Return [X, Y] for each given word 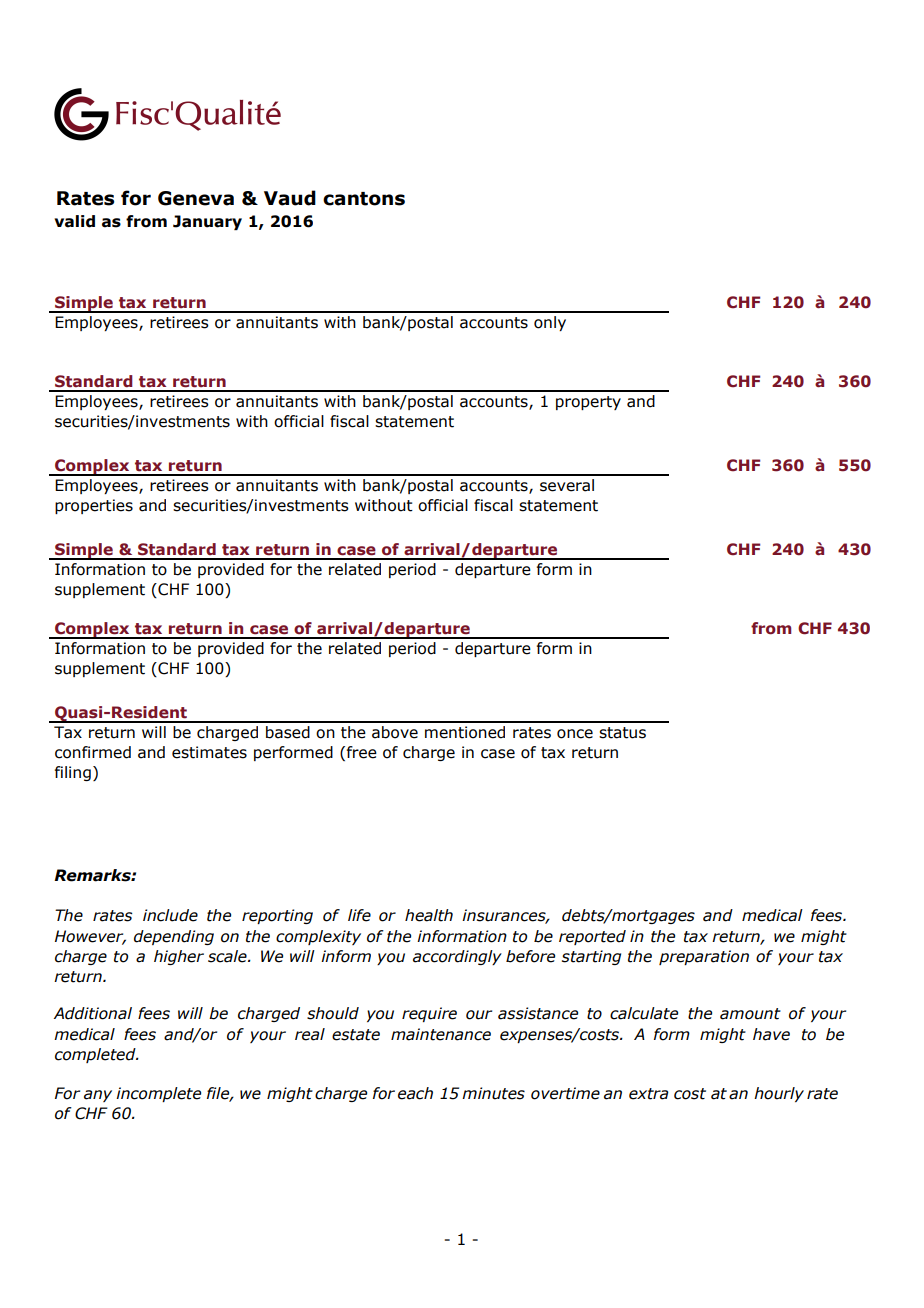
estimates [209, 752]
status [622, 733]
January [207, 222]
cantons [364, 199]
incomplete [158, 1094]
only [550, 323]
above [395, 732]
